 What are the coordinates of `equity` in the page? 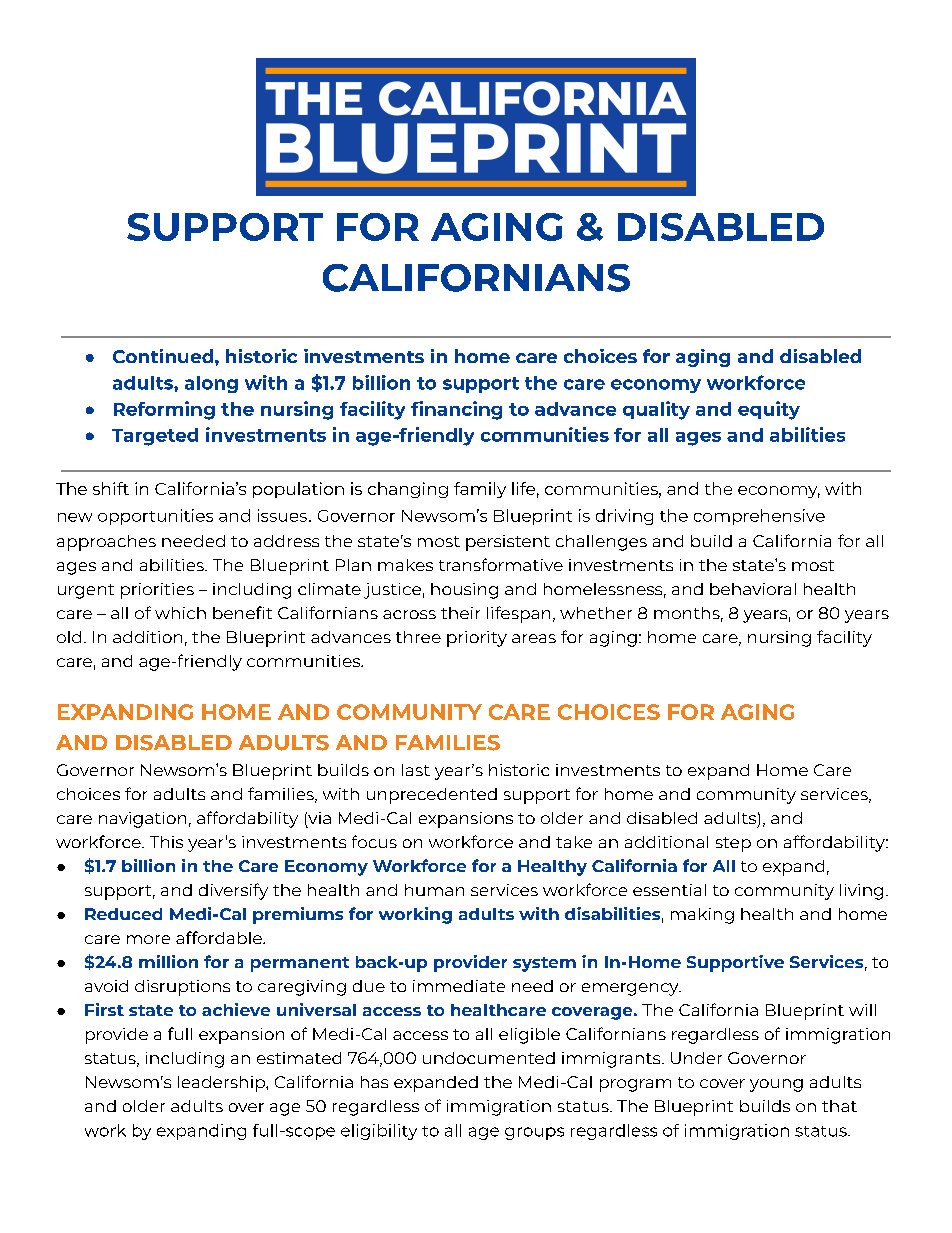 It's located at (769, 410).
